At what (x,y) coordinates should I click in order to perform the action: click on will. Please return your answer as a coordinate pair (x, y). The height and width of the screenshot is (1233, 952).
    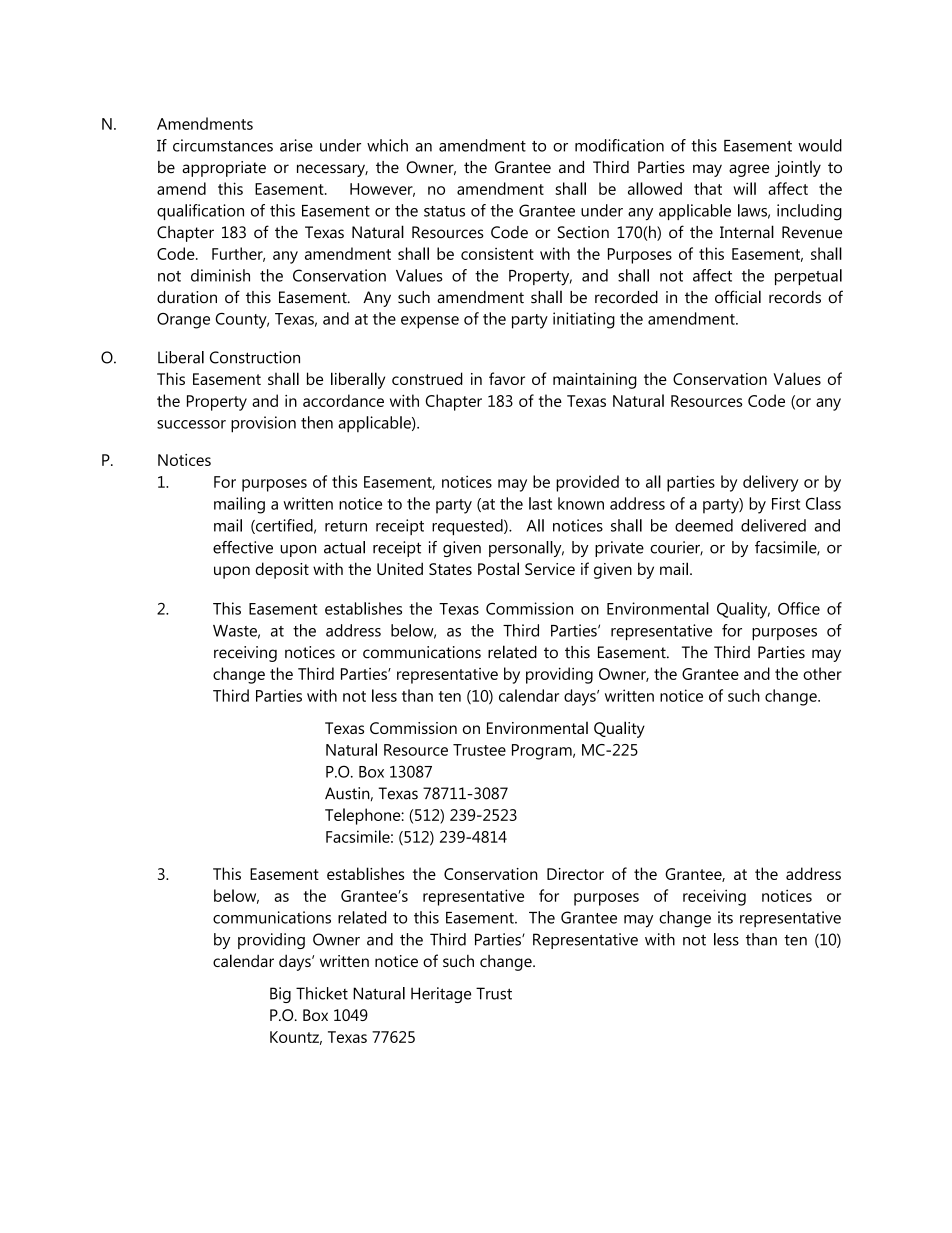
    Looking at the image, I should click on (744, 188).
